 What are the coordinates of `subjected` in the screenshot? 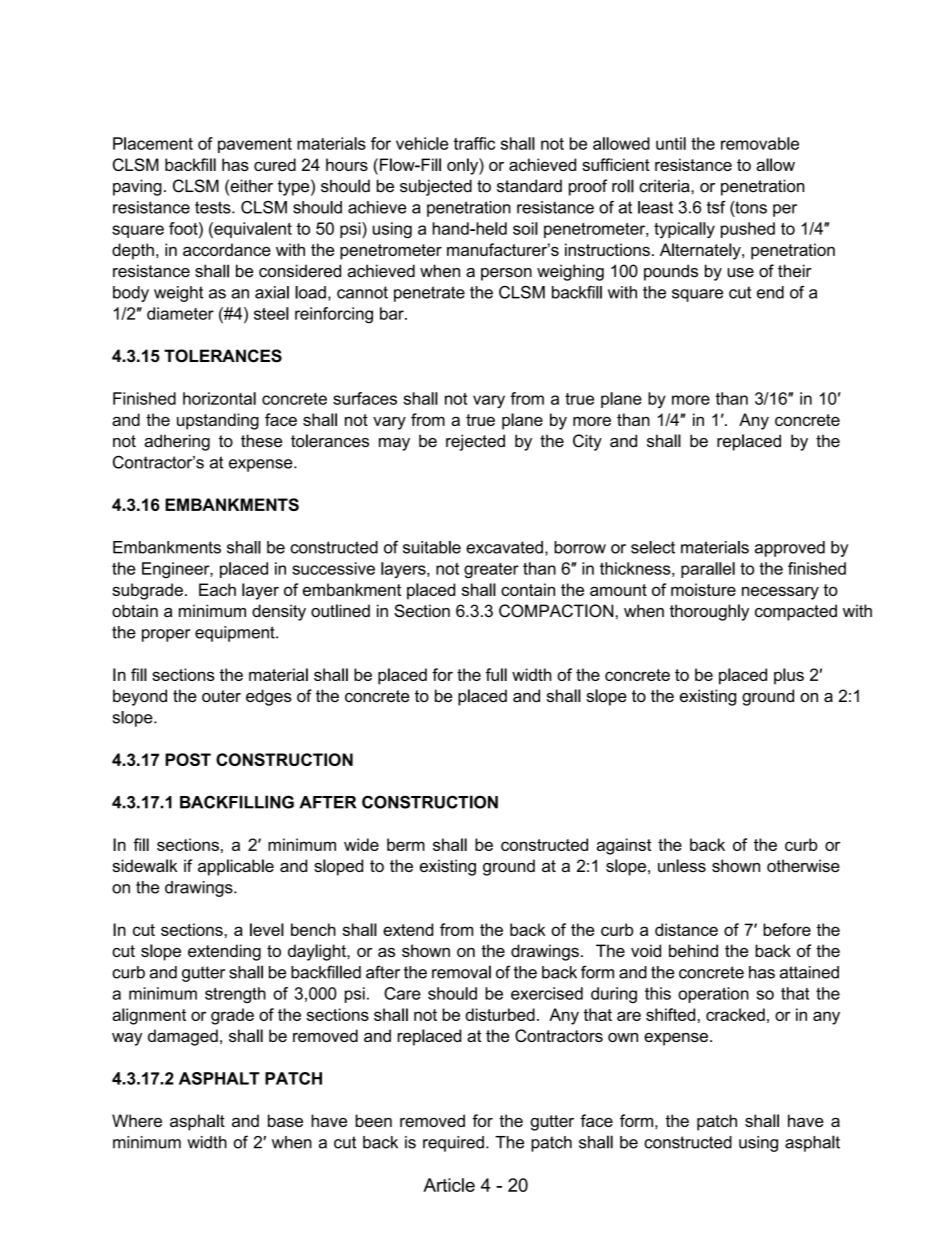 It's located at (436, 187).
